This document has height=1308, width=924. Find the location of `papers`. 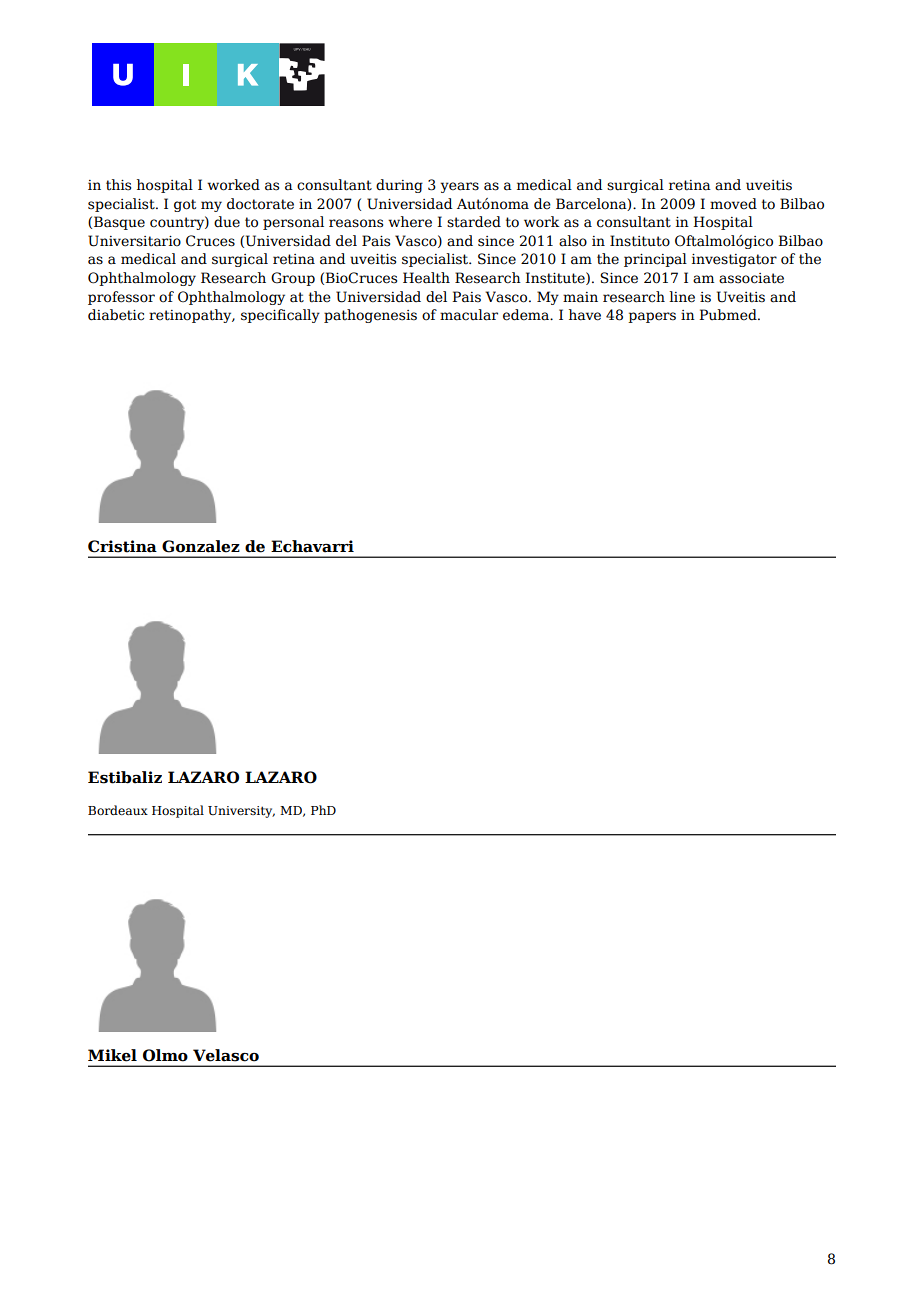

papers is located at coordinates (652, 317).
